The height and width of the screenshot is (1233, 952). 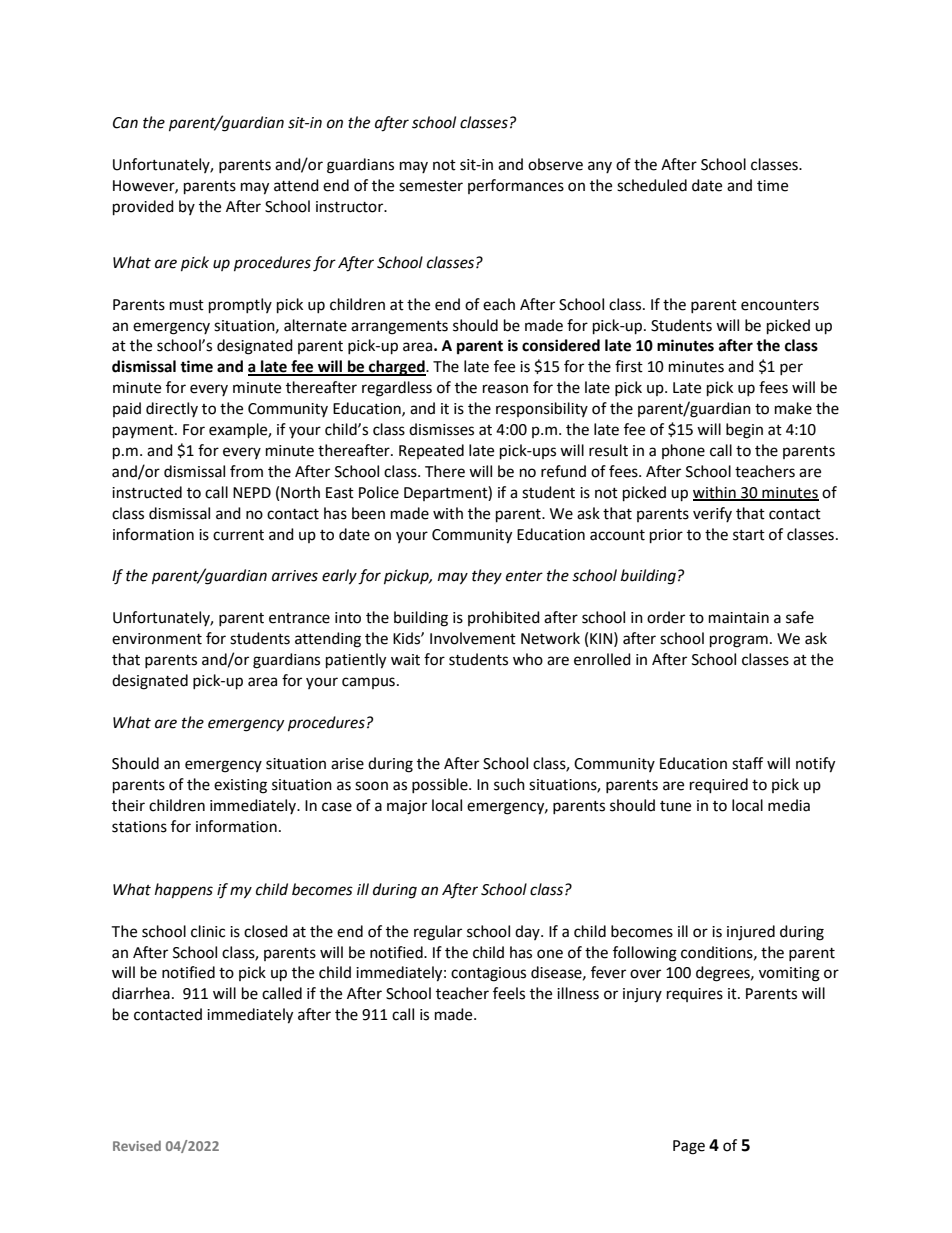 What do you see at coordinates (184, 891) in the screenshot?
I see `happens` at bounding box center [184, 891].
